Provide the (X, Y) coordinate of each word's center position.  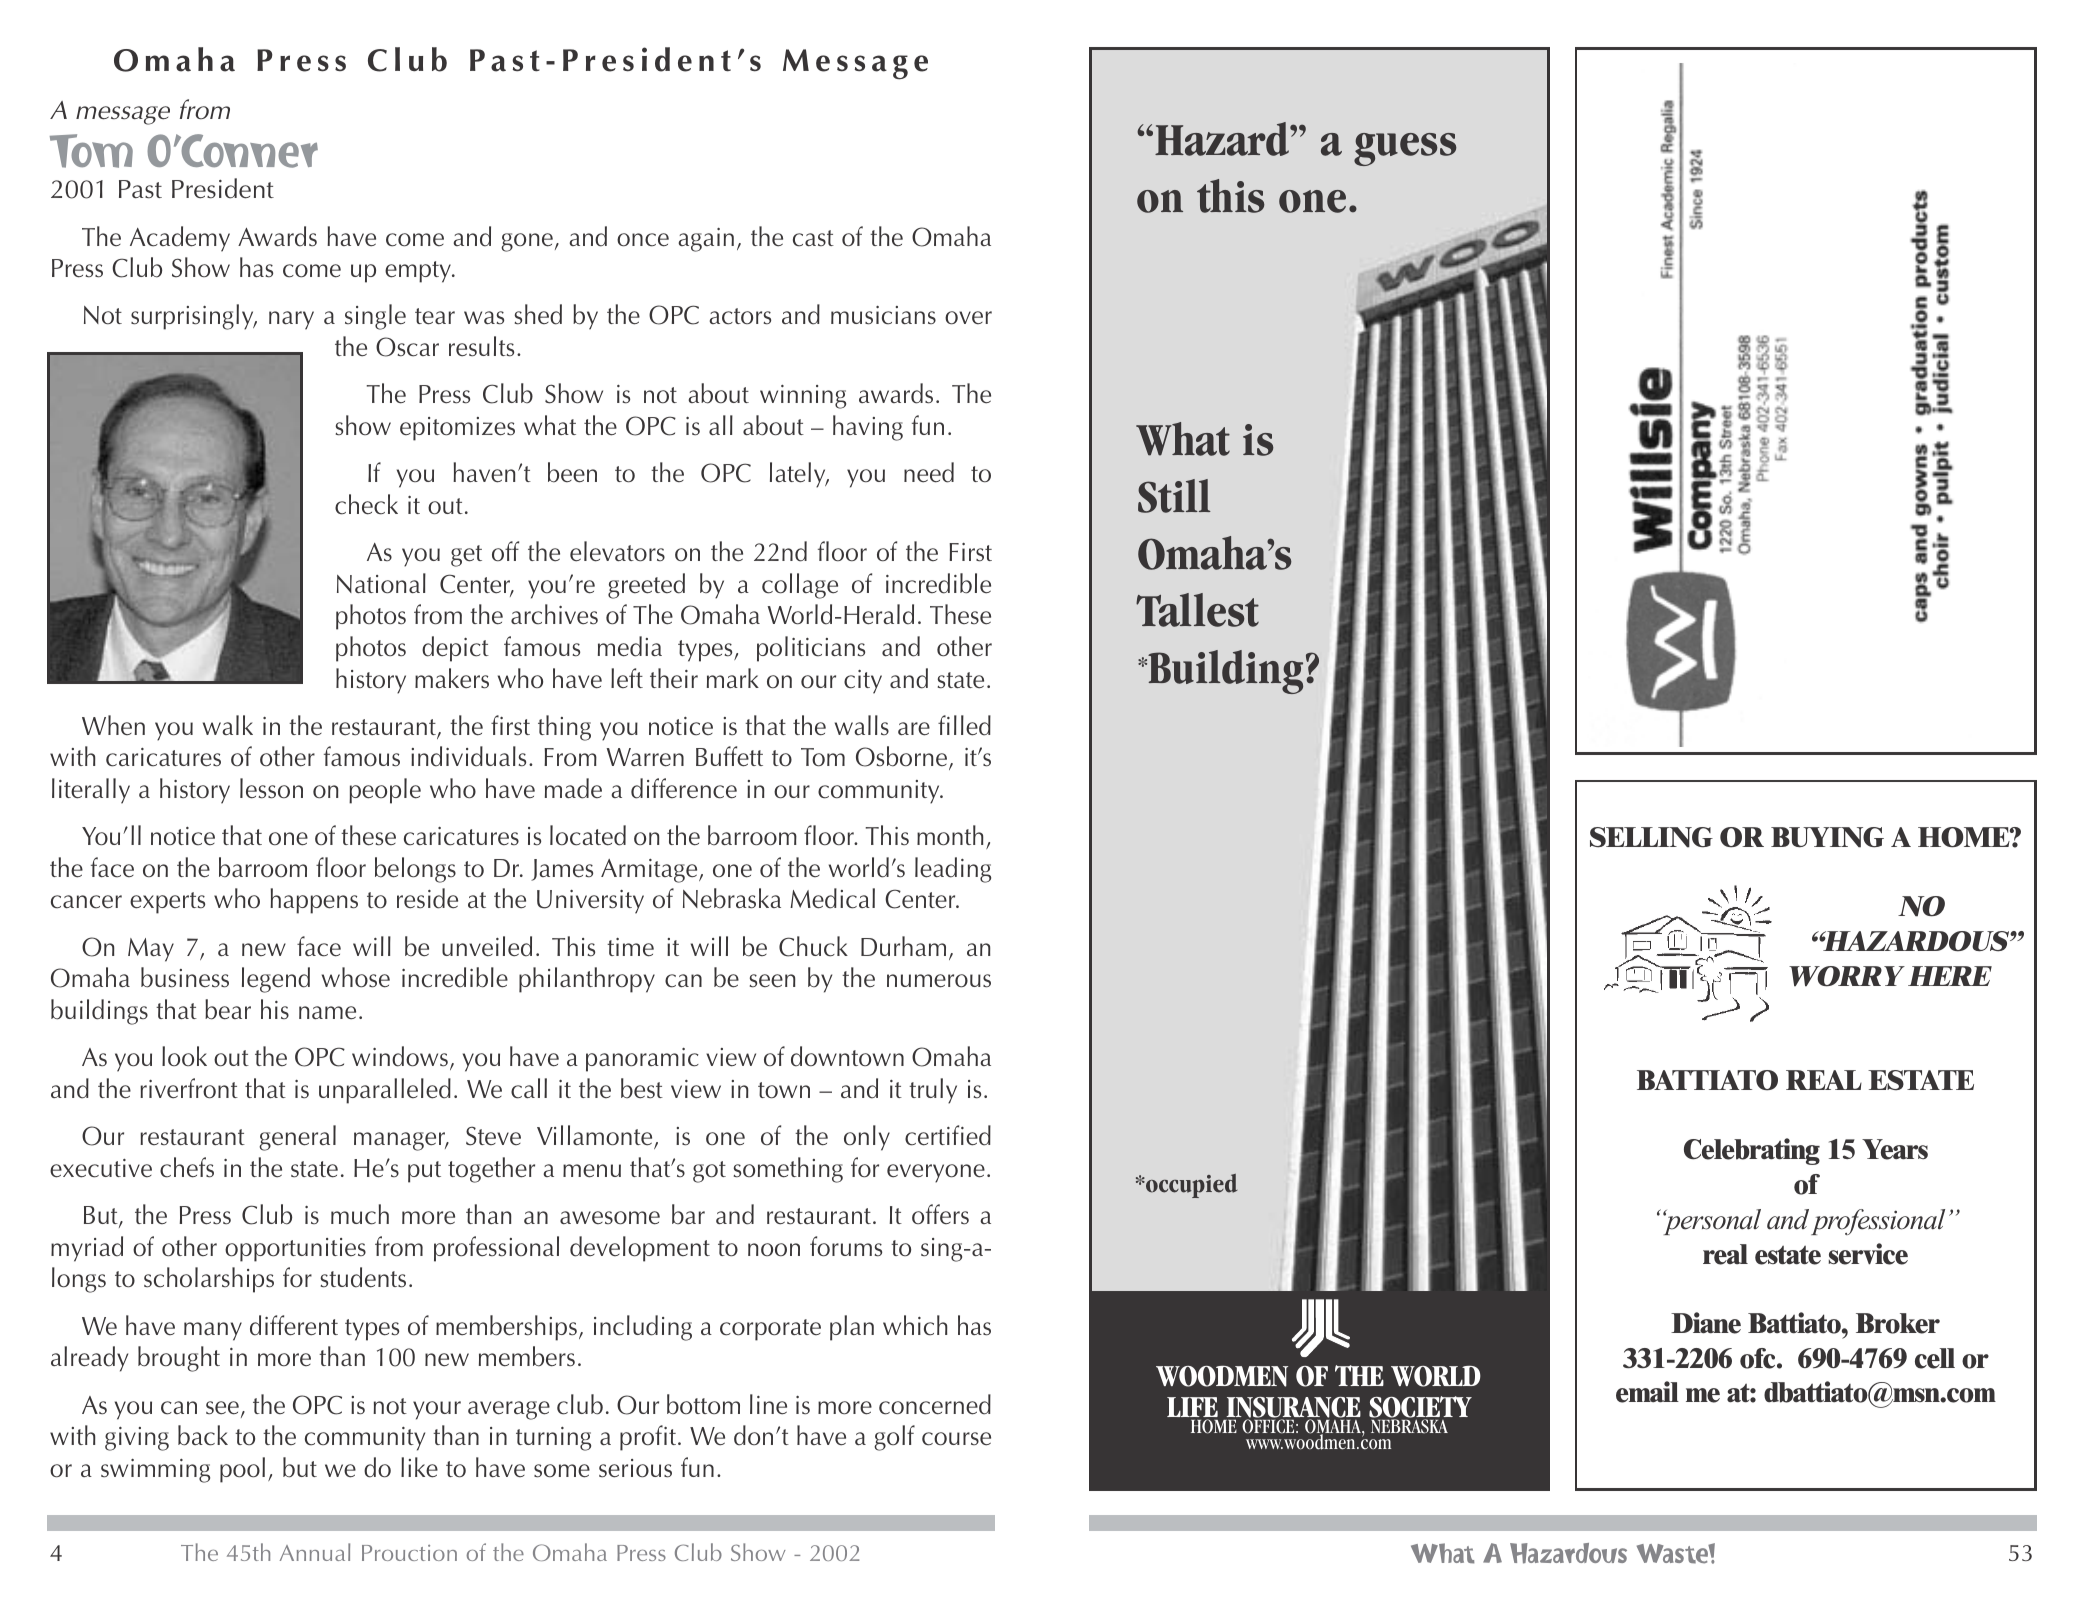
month (950, 835)
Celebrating (1752, 1151)
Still (1174, 496)
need (929, 472)
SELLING (1651, 837)
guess (1405, 149)
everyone (936, 1173)
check (366, 504)
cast (813, 238)
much (360, 1214)
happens (314, 901)
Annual (315, 1552)
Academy (180, 239)
